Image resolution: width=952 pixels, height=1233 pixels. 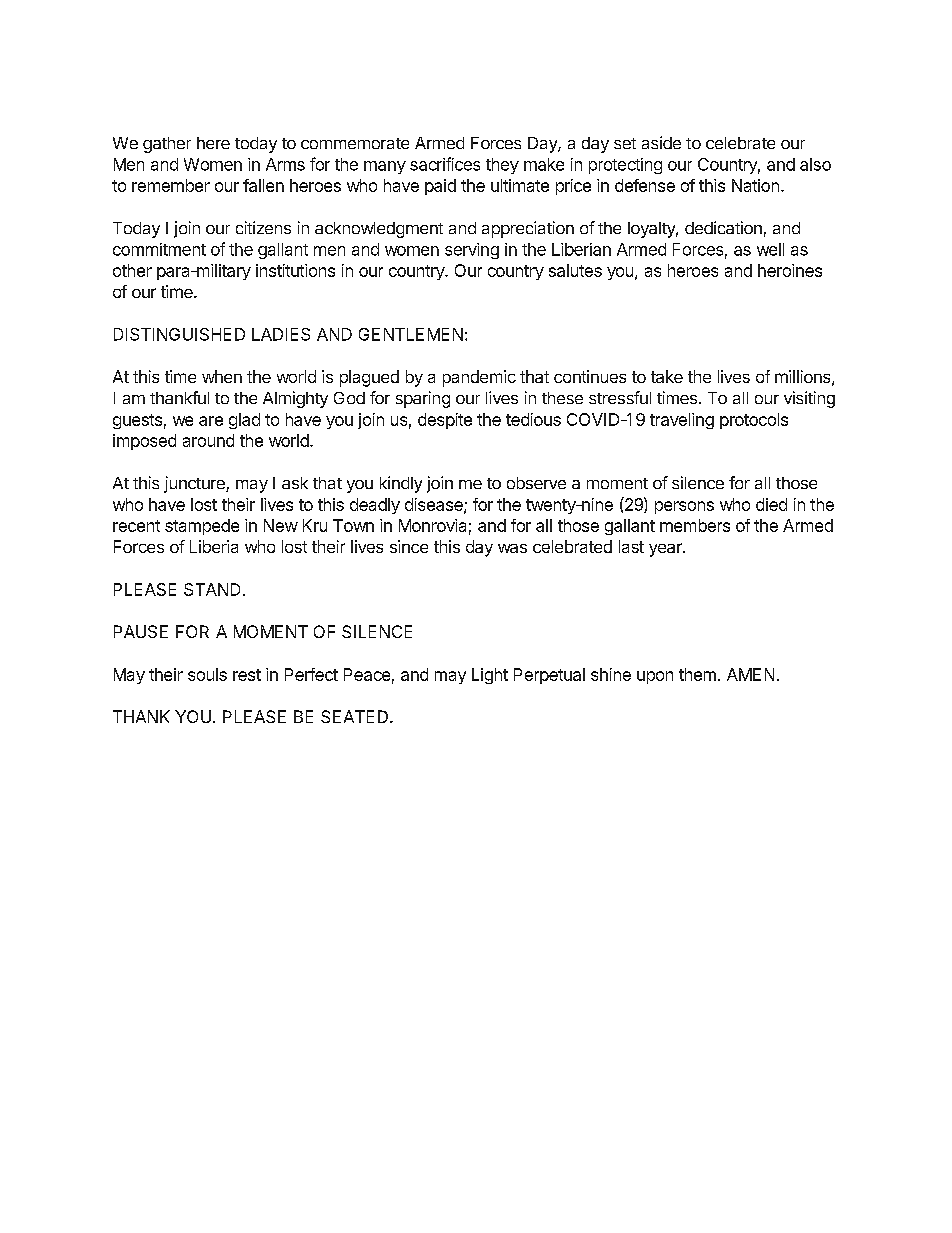 What do you see at coordinates (490, 676) in the screenshot?
I see `Light` at bounding box center [490, 676].
